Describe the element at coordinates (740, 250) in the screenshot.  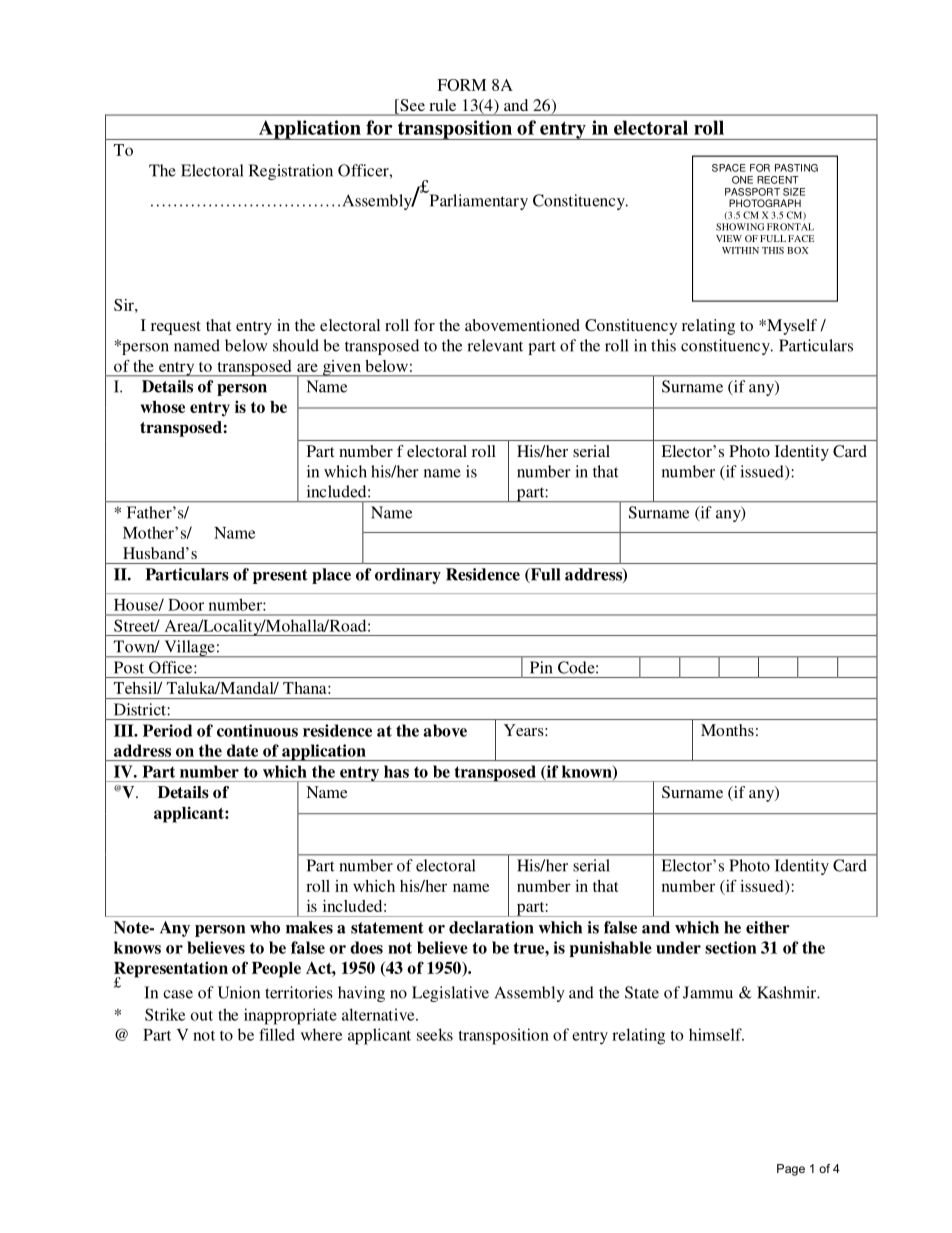
I see `WITHIN` at that location.
